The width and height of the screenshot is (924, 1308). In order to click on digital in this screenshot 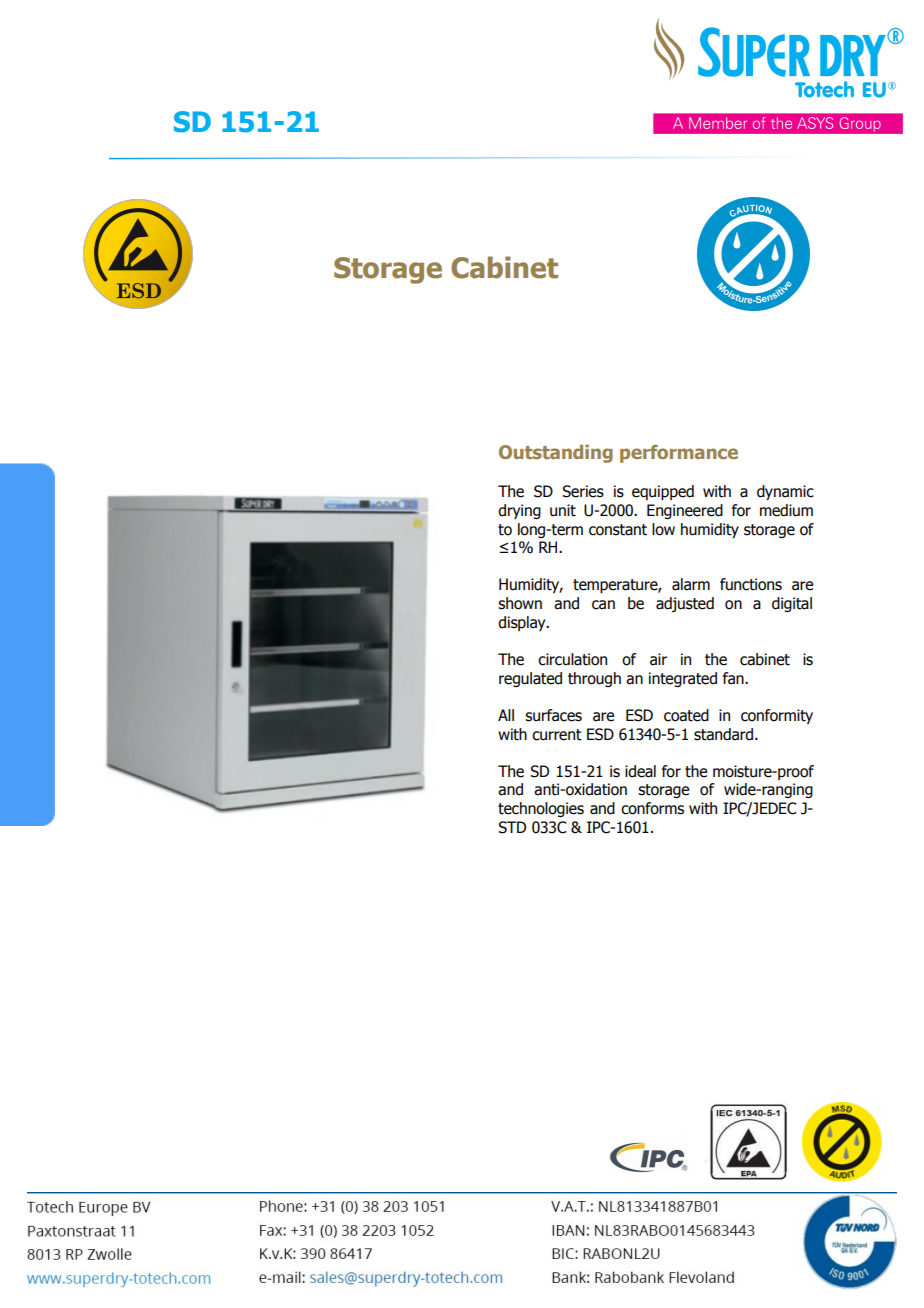, I will do `click(792, 604)`.
